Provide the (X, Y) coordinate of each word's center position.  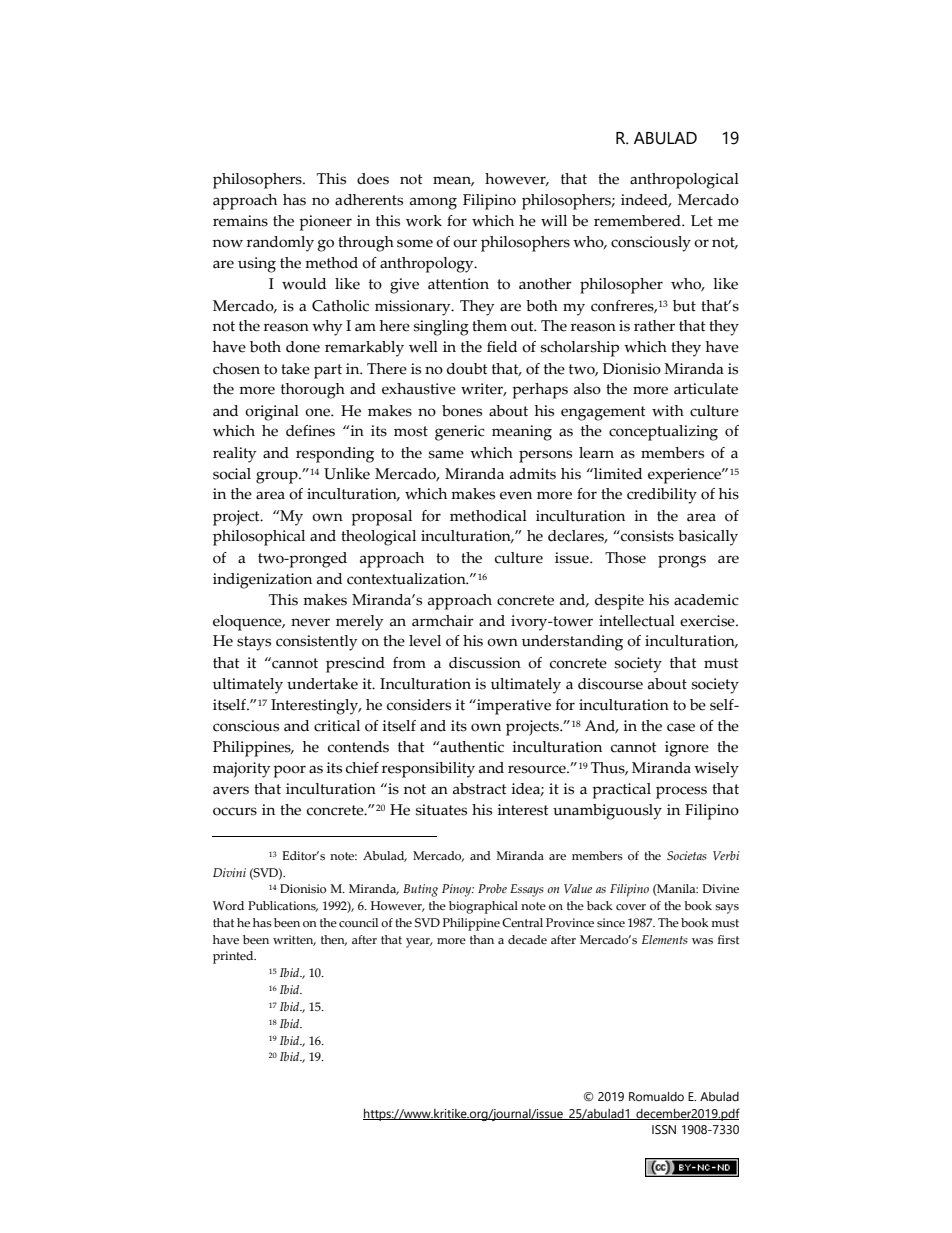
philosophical (259, 538)
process (681, 792)
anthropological (684, 181)
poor (289, 771)
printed (234, 957)
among (433, 203)
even (516, 495)
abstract (480, 789)
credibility (662, 496)
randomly (280, 244)
